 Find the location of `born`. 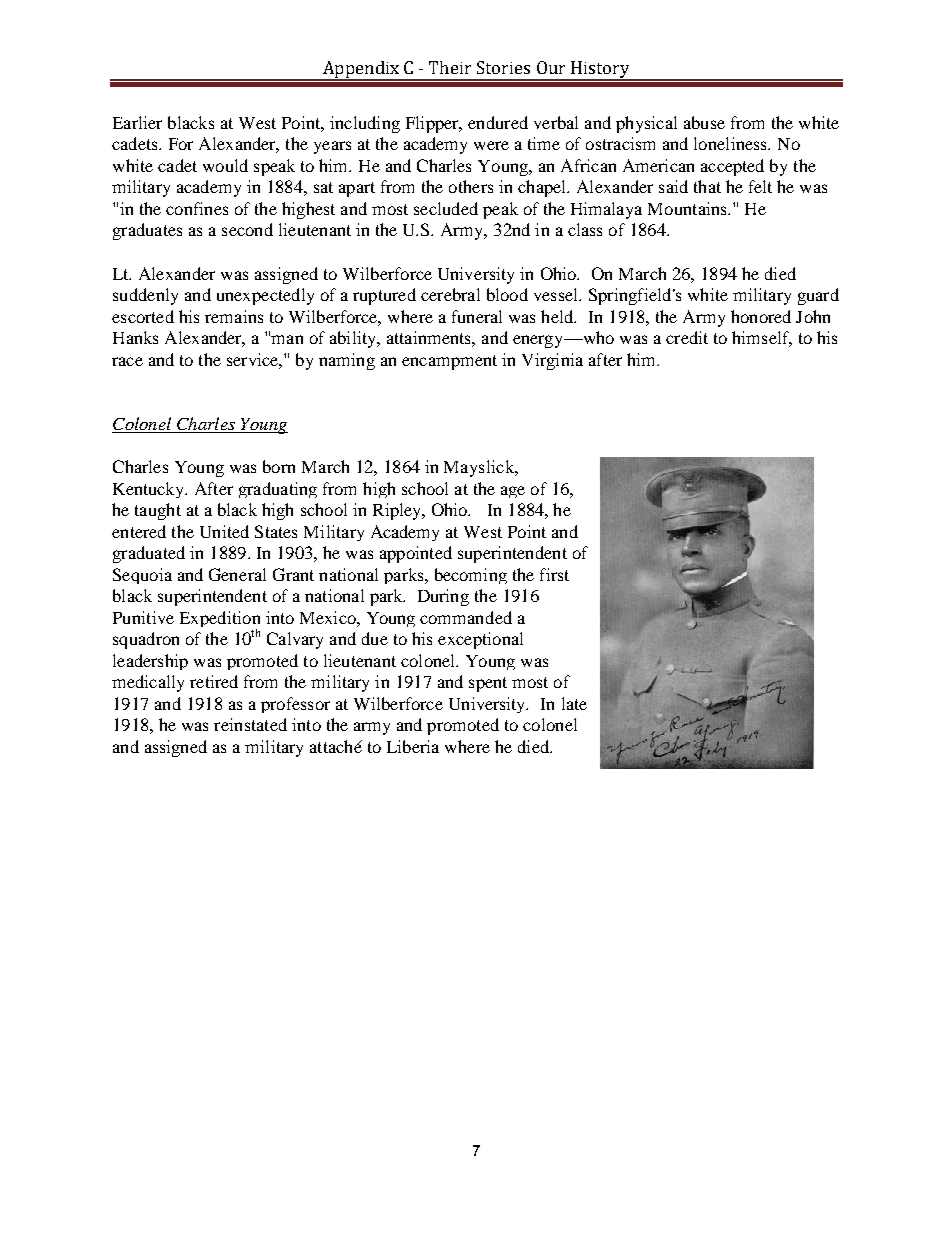

born is located at coordinates (279, 466).
